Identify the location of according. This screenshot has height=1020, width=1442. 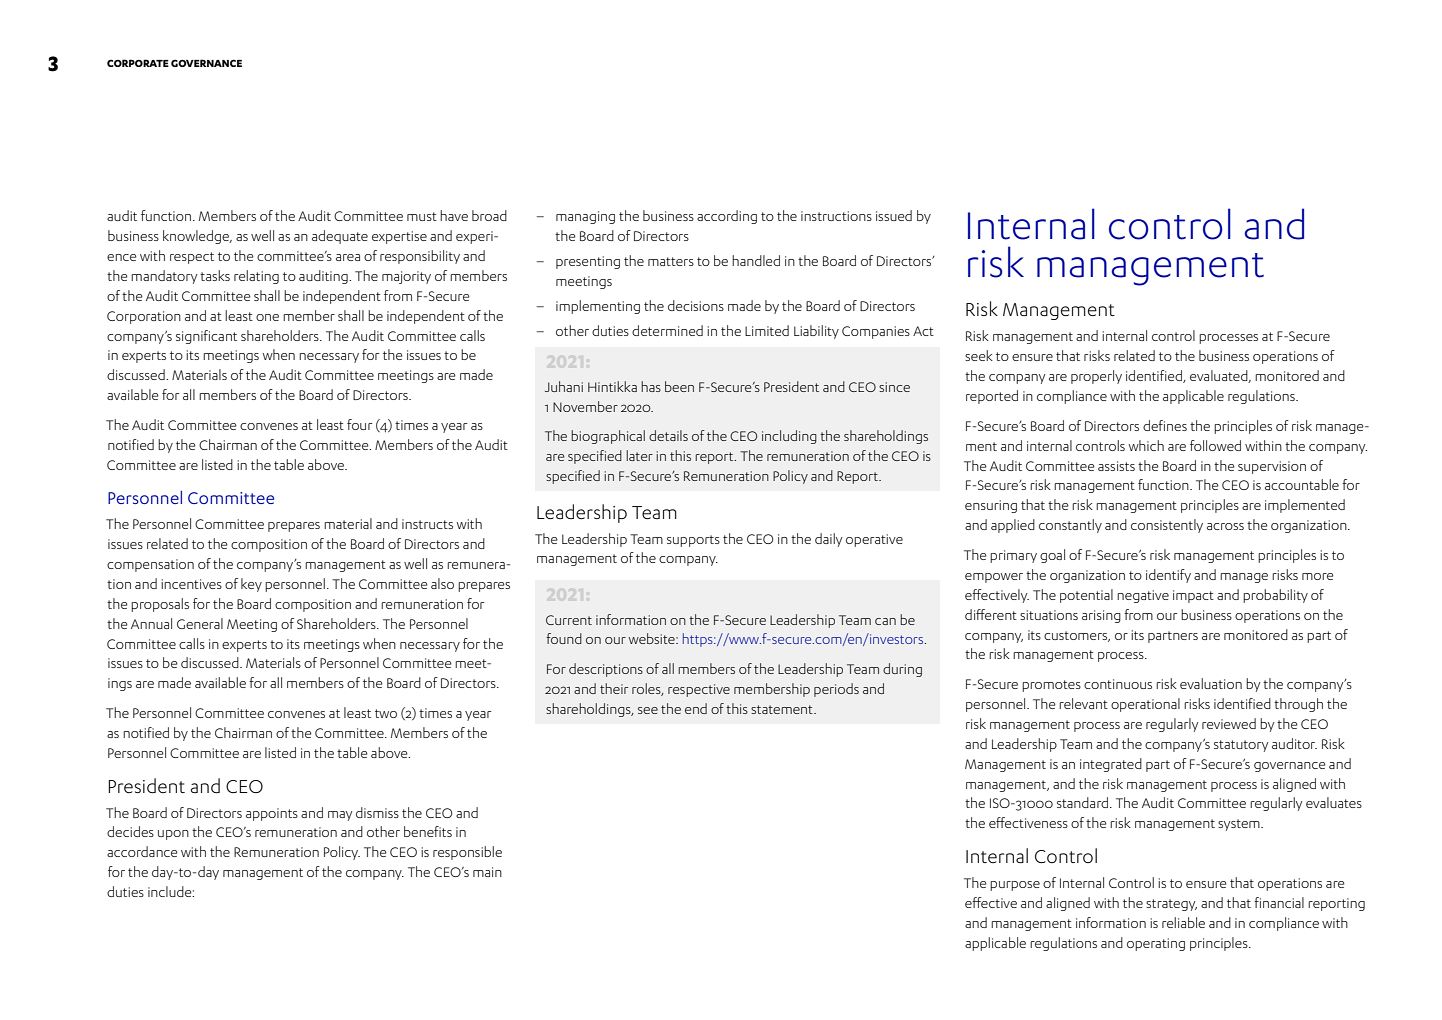
(727, 217).
